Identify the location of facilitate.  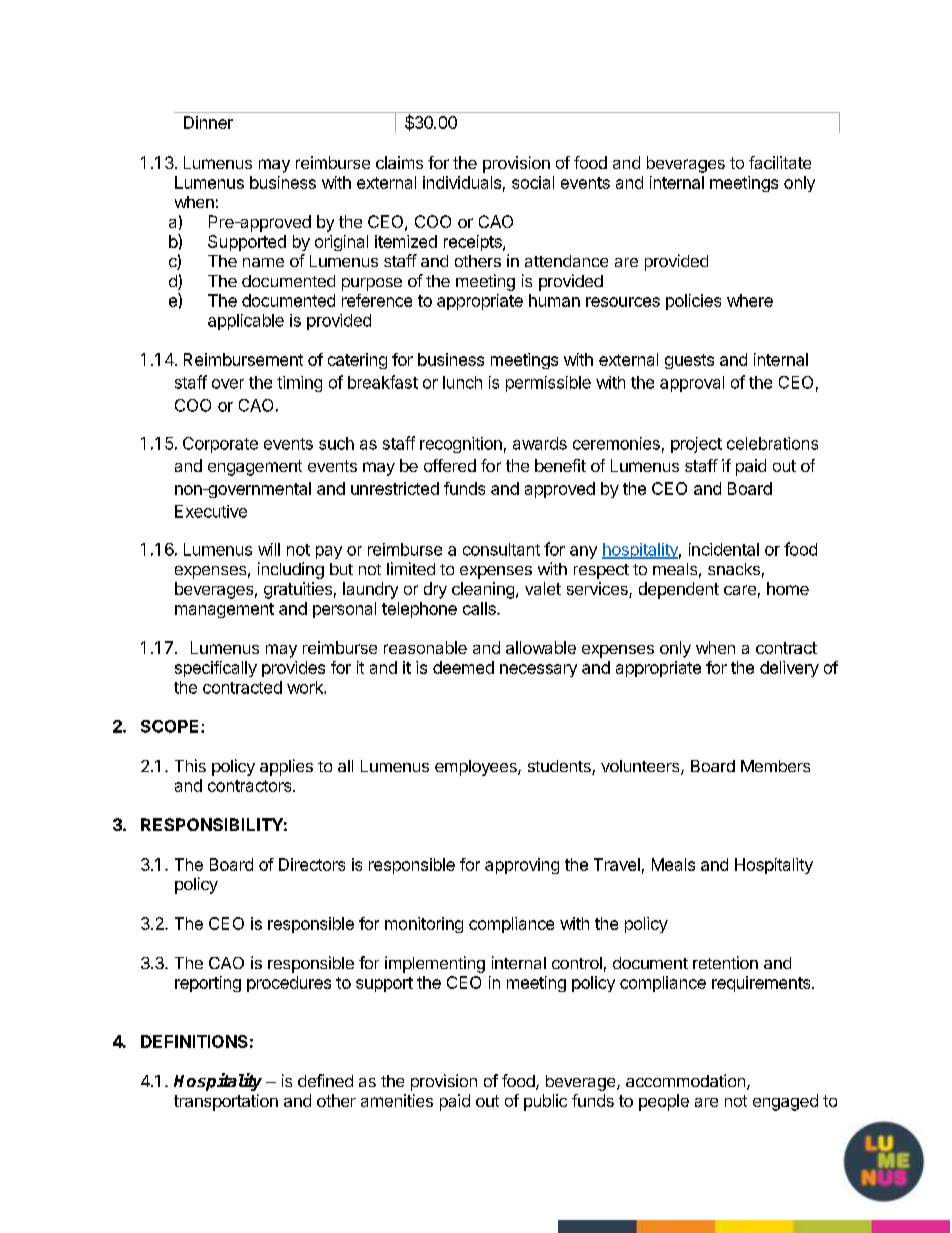
(780, 162).
